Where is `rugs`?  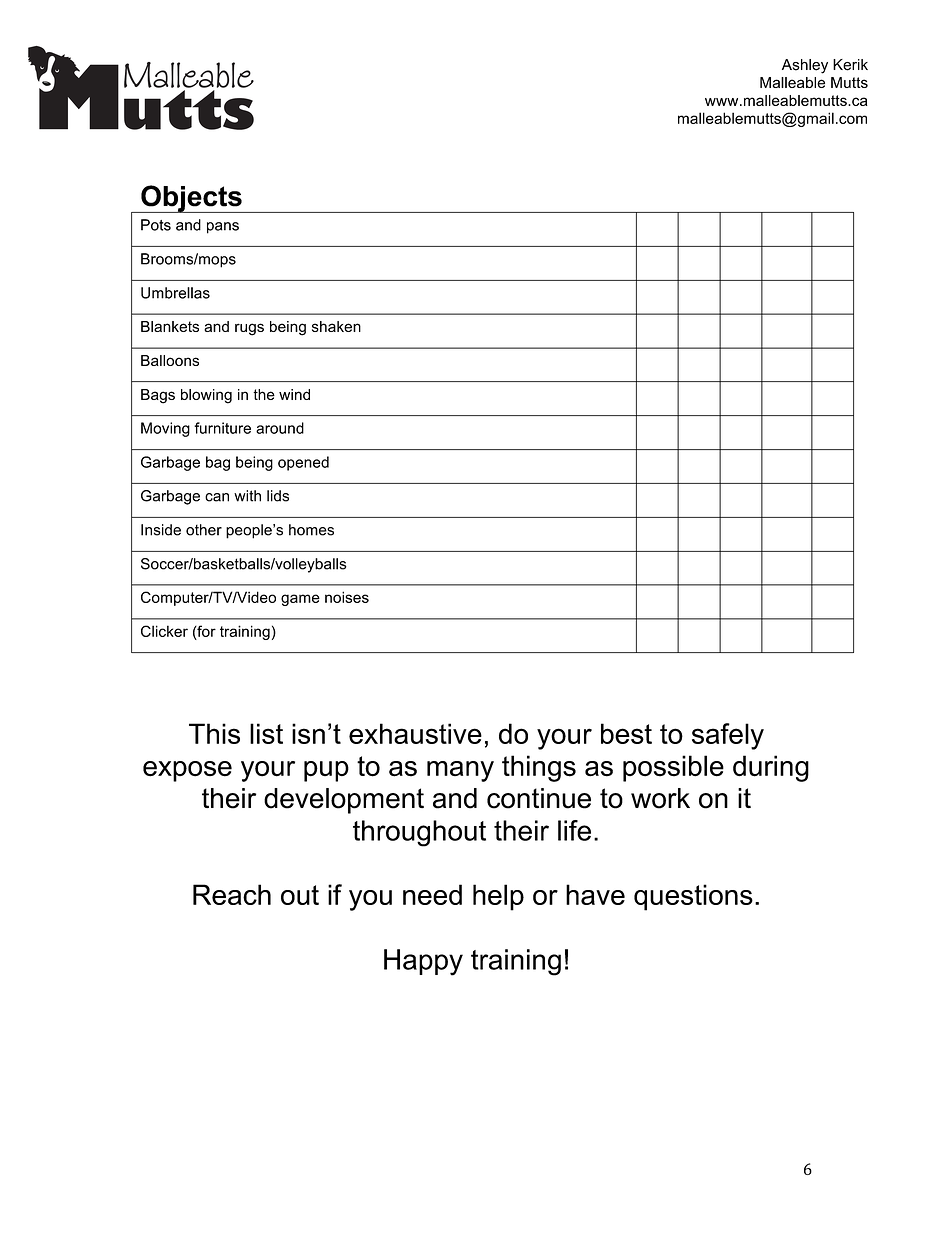
rugs is located at coordinates (249, 329).
